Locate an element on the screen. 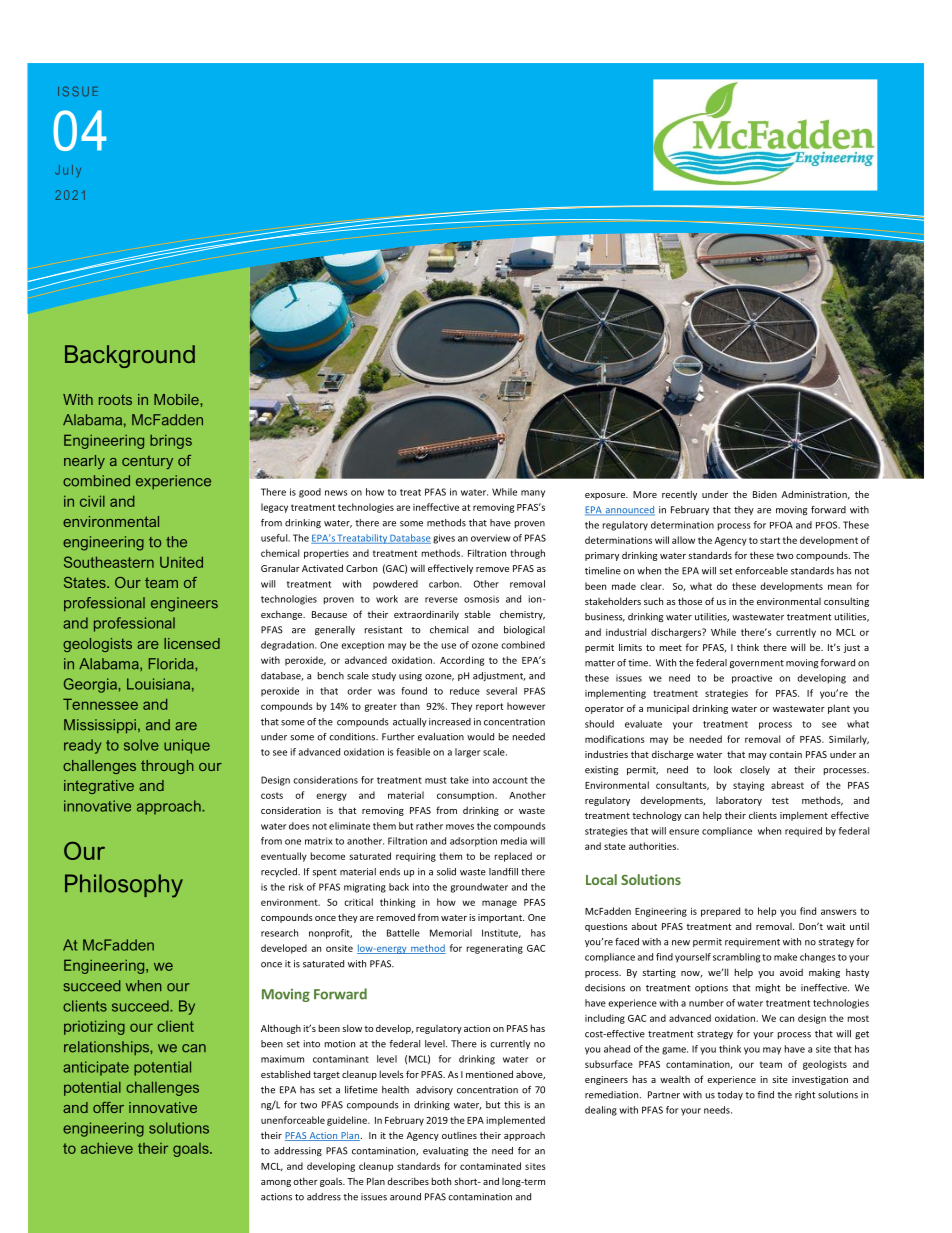 This screenshot has width=952, height=1233. achieve is located at coordinates (107, 1148).
